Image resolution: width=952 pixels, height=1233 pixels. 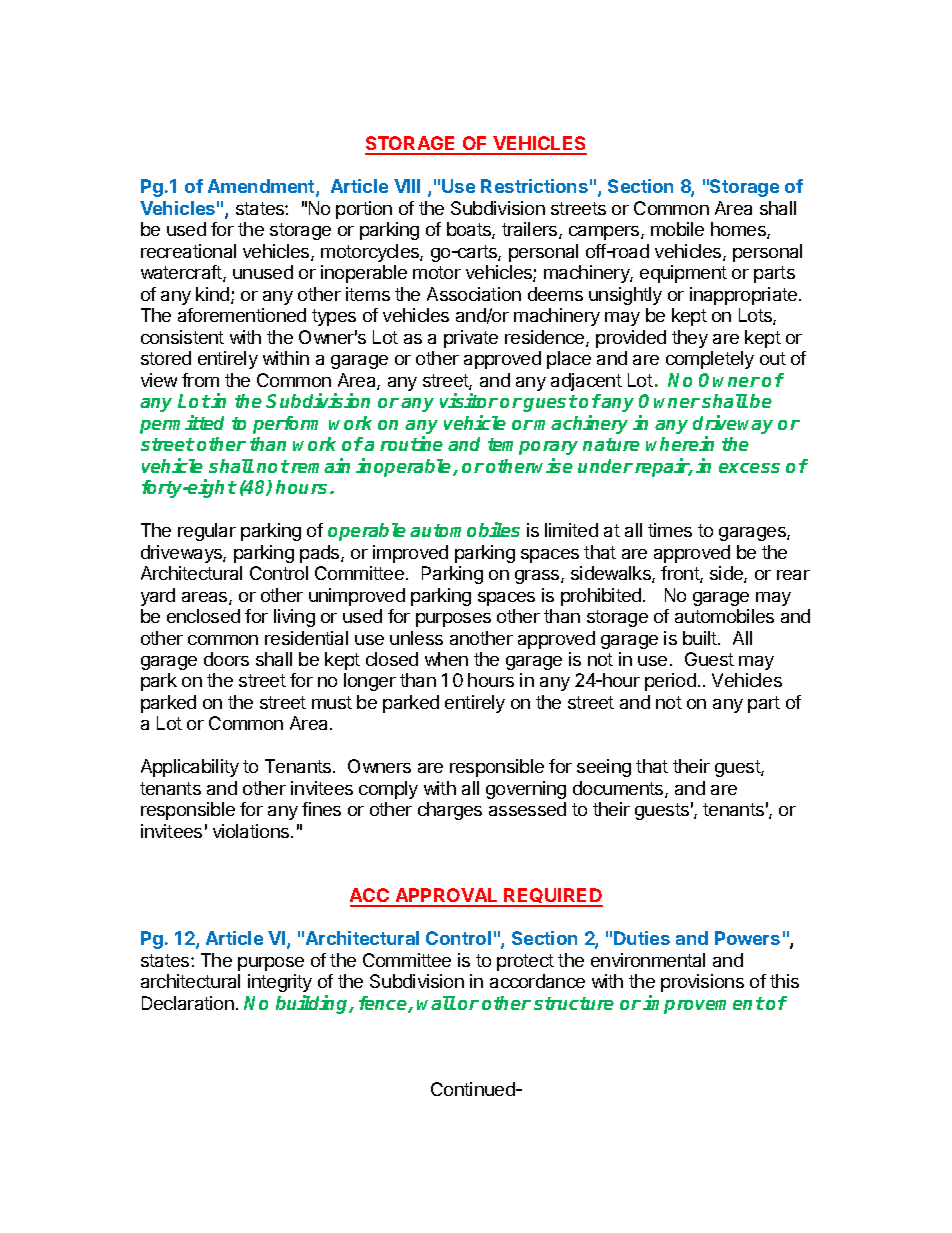 I want to click on integrity, so click(x=280, y=983).
